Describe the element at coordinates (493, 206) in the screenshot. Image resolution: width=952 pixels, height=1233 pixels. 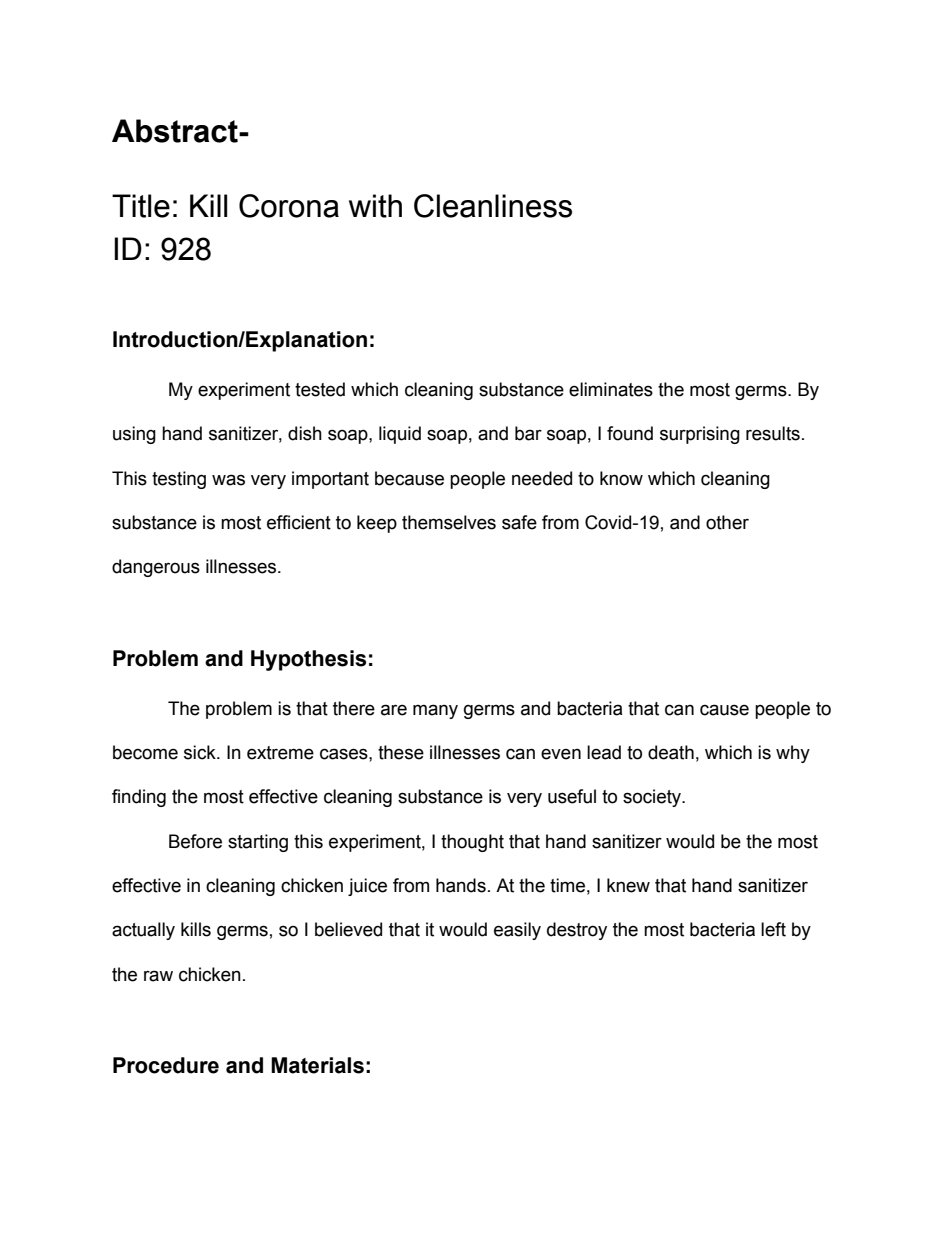
I see `Cleanliness` at that location.
